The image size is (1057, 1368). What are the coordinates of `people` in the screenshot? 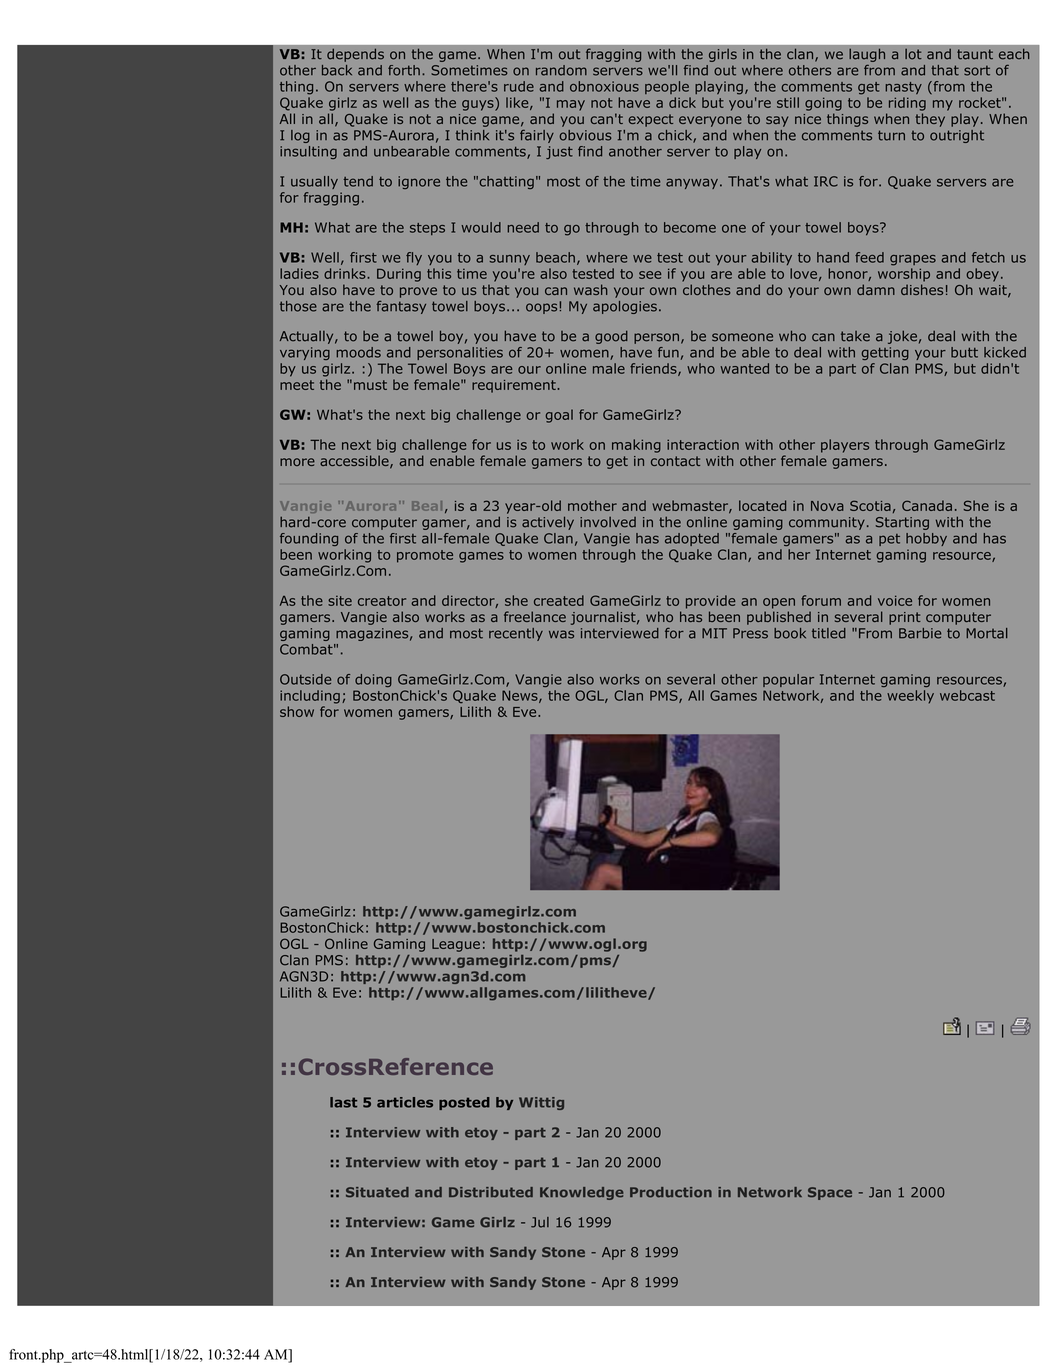 It's located at (667, 87).
